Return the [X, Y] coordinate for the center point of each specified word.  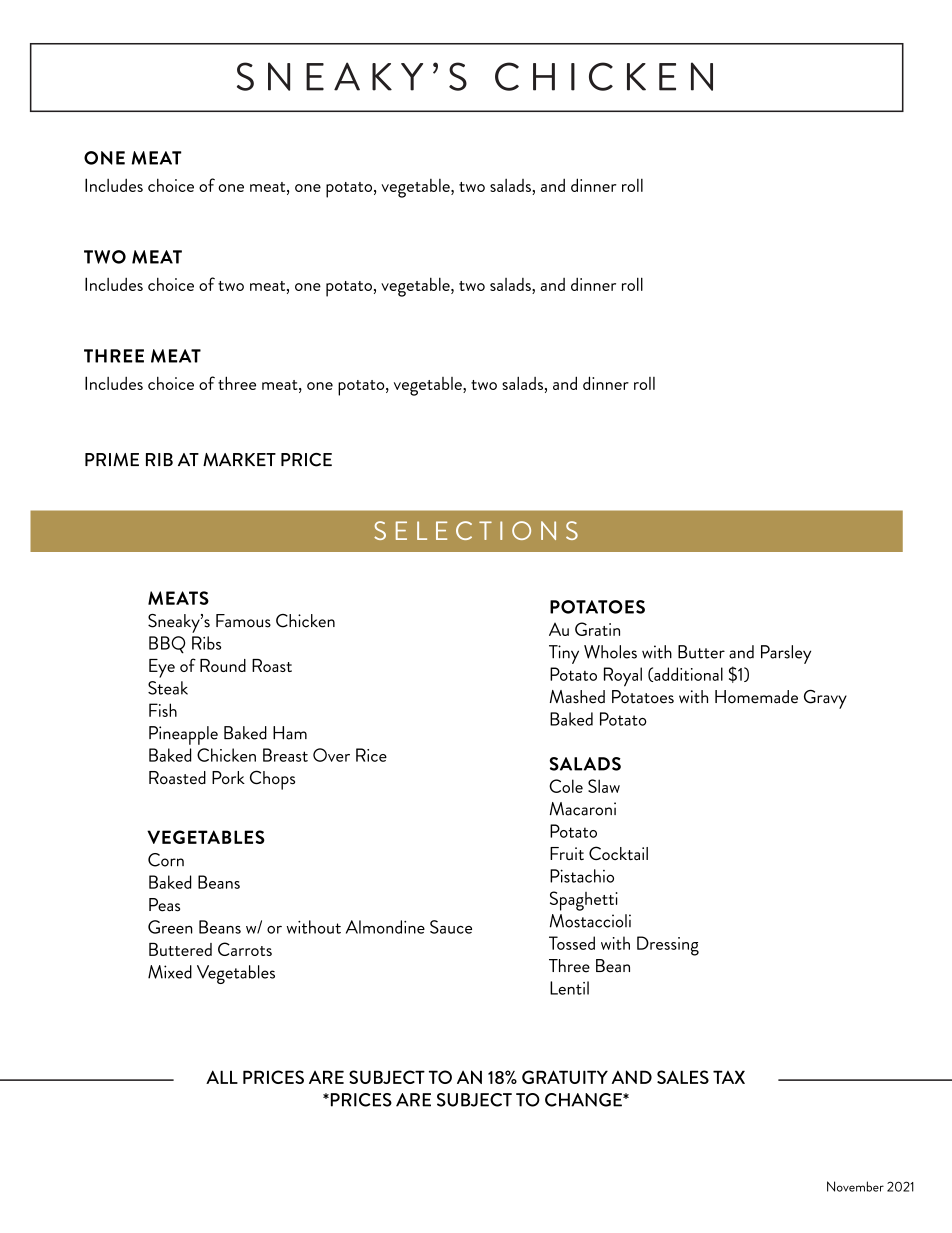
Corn [166, 860]
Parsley [786, 654]
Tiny [564, 654]
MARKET [239, 460]
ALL [222, 1077]
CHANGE [584, 1100]
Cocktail [618, 853]
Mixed [170, 972]
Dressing [668, 946]
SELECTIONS [476, 530]
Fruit [567, 853]
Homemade [756, 697]
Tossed [572, 943]
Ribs [206, 643]
